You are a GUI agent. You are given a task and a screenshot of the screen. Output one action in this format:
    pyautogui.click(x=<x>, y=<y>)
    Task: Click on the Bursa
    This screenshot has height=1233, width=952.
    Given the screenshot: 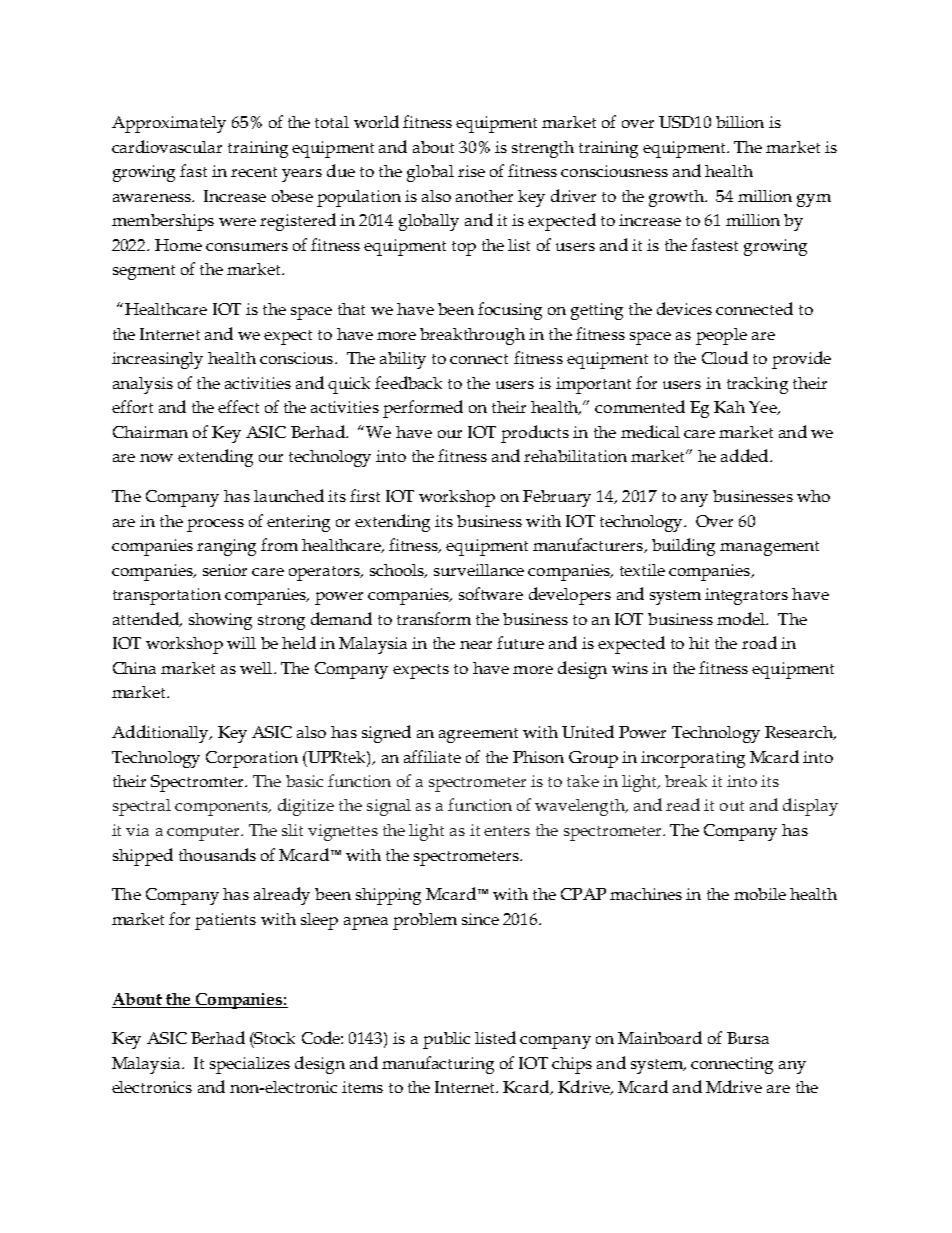 What is the action you would take?
    pyautogui.click(x=748, y=1038)
